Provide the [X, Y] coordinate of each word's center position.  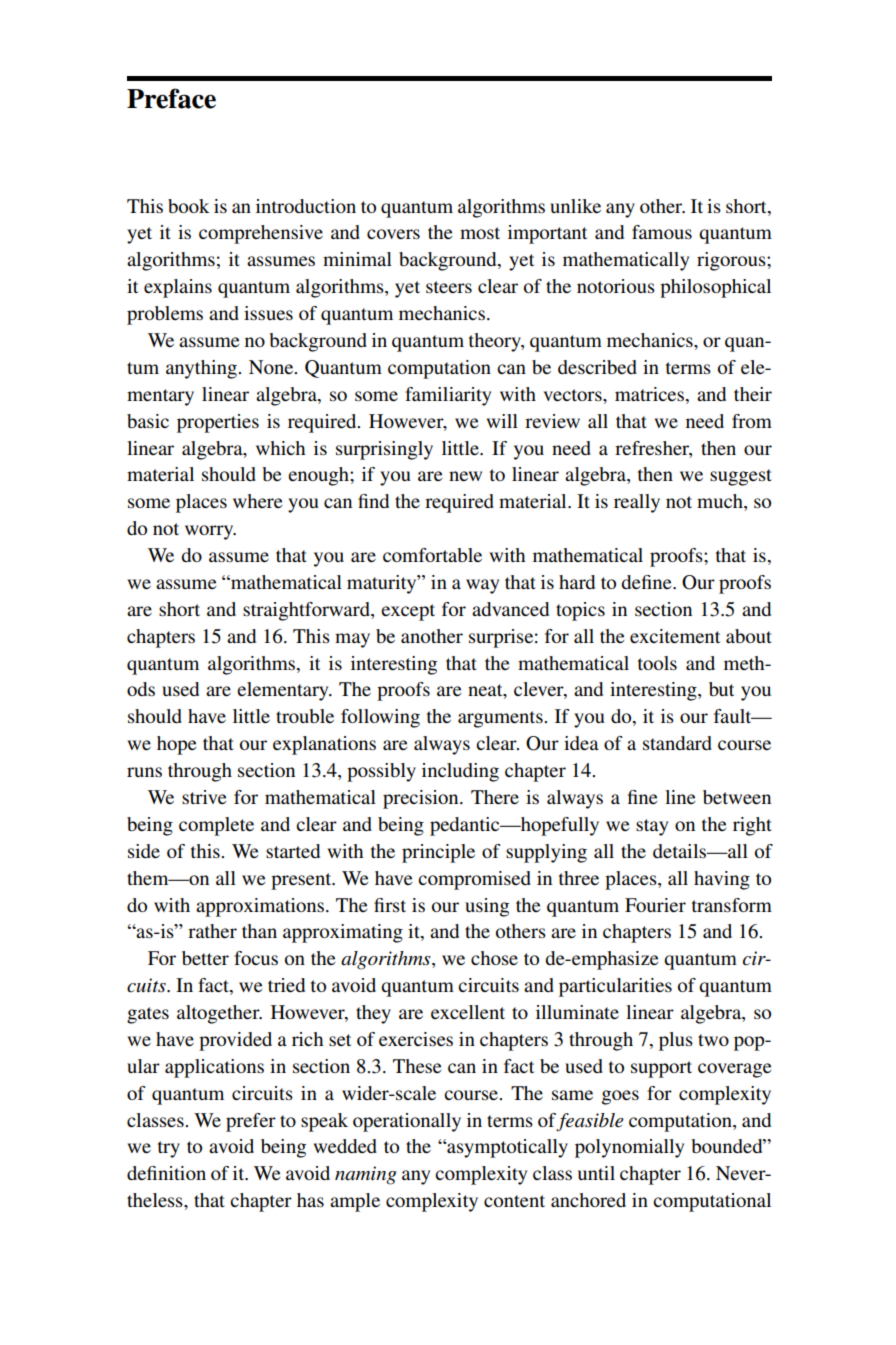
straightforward [307, 611]
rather [212, 931]
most [480, 233]
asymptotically [506, 1148]
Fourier [655, 905]
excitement [675, 636]
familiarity [448, 396]
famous [662, 232]
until [596, 1173]
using [487, 907]
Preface [171, 98]
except [408, 612]
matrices [649, 394]
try [169, 1149]
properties [218, 423]
